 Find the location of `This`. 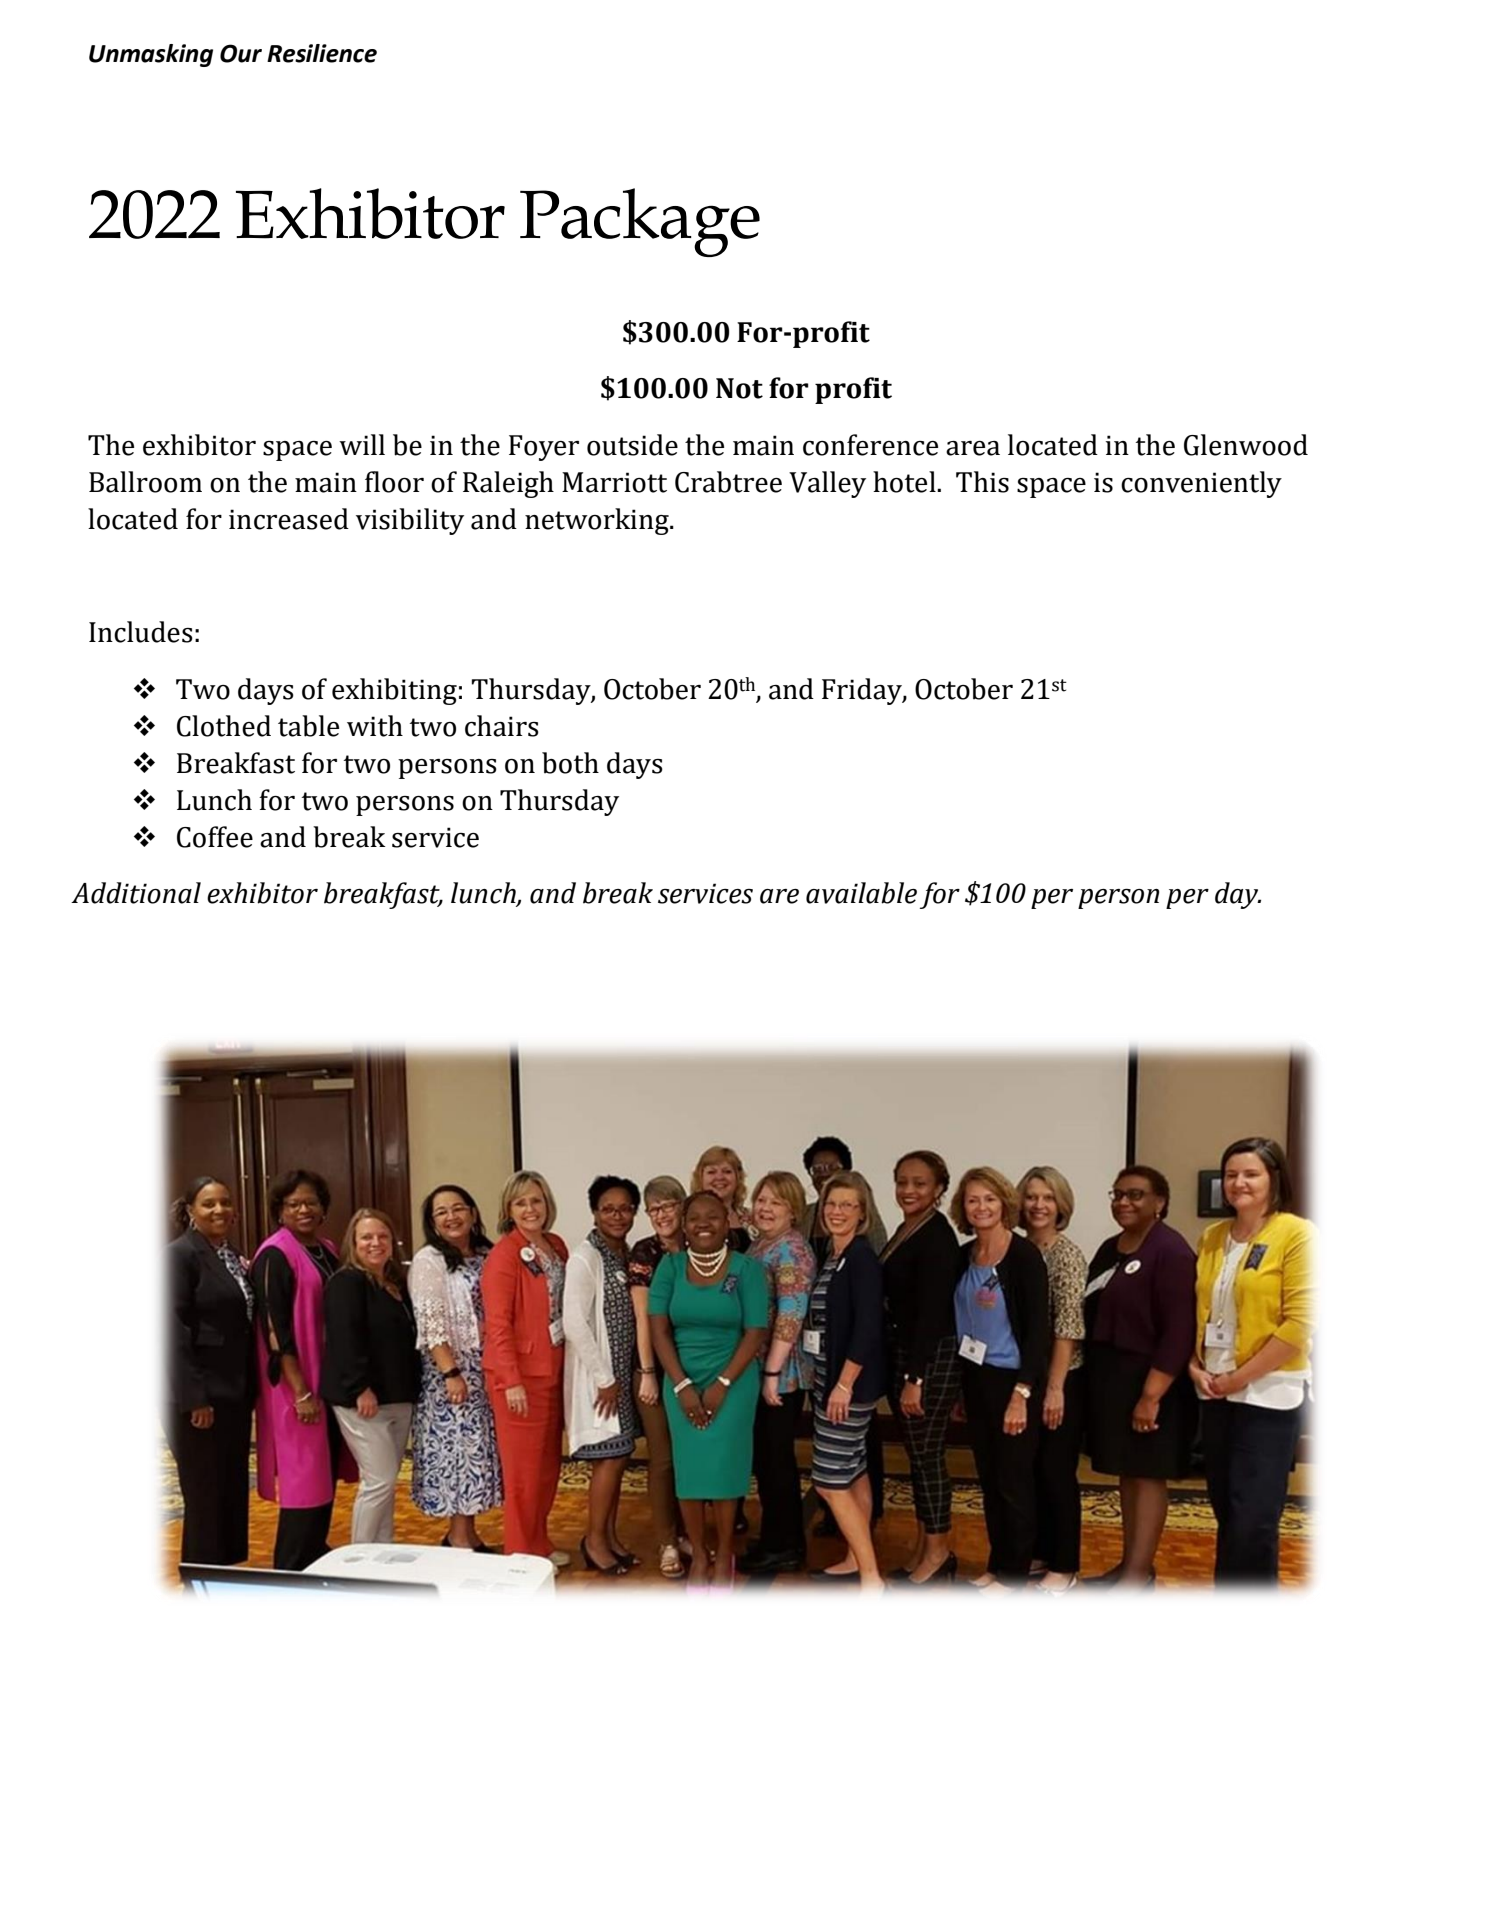

This is located at coordinates (982, 482).
